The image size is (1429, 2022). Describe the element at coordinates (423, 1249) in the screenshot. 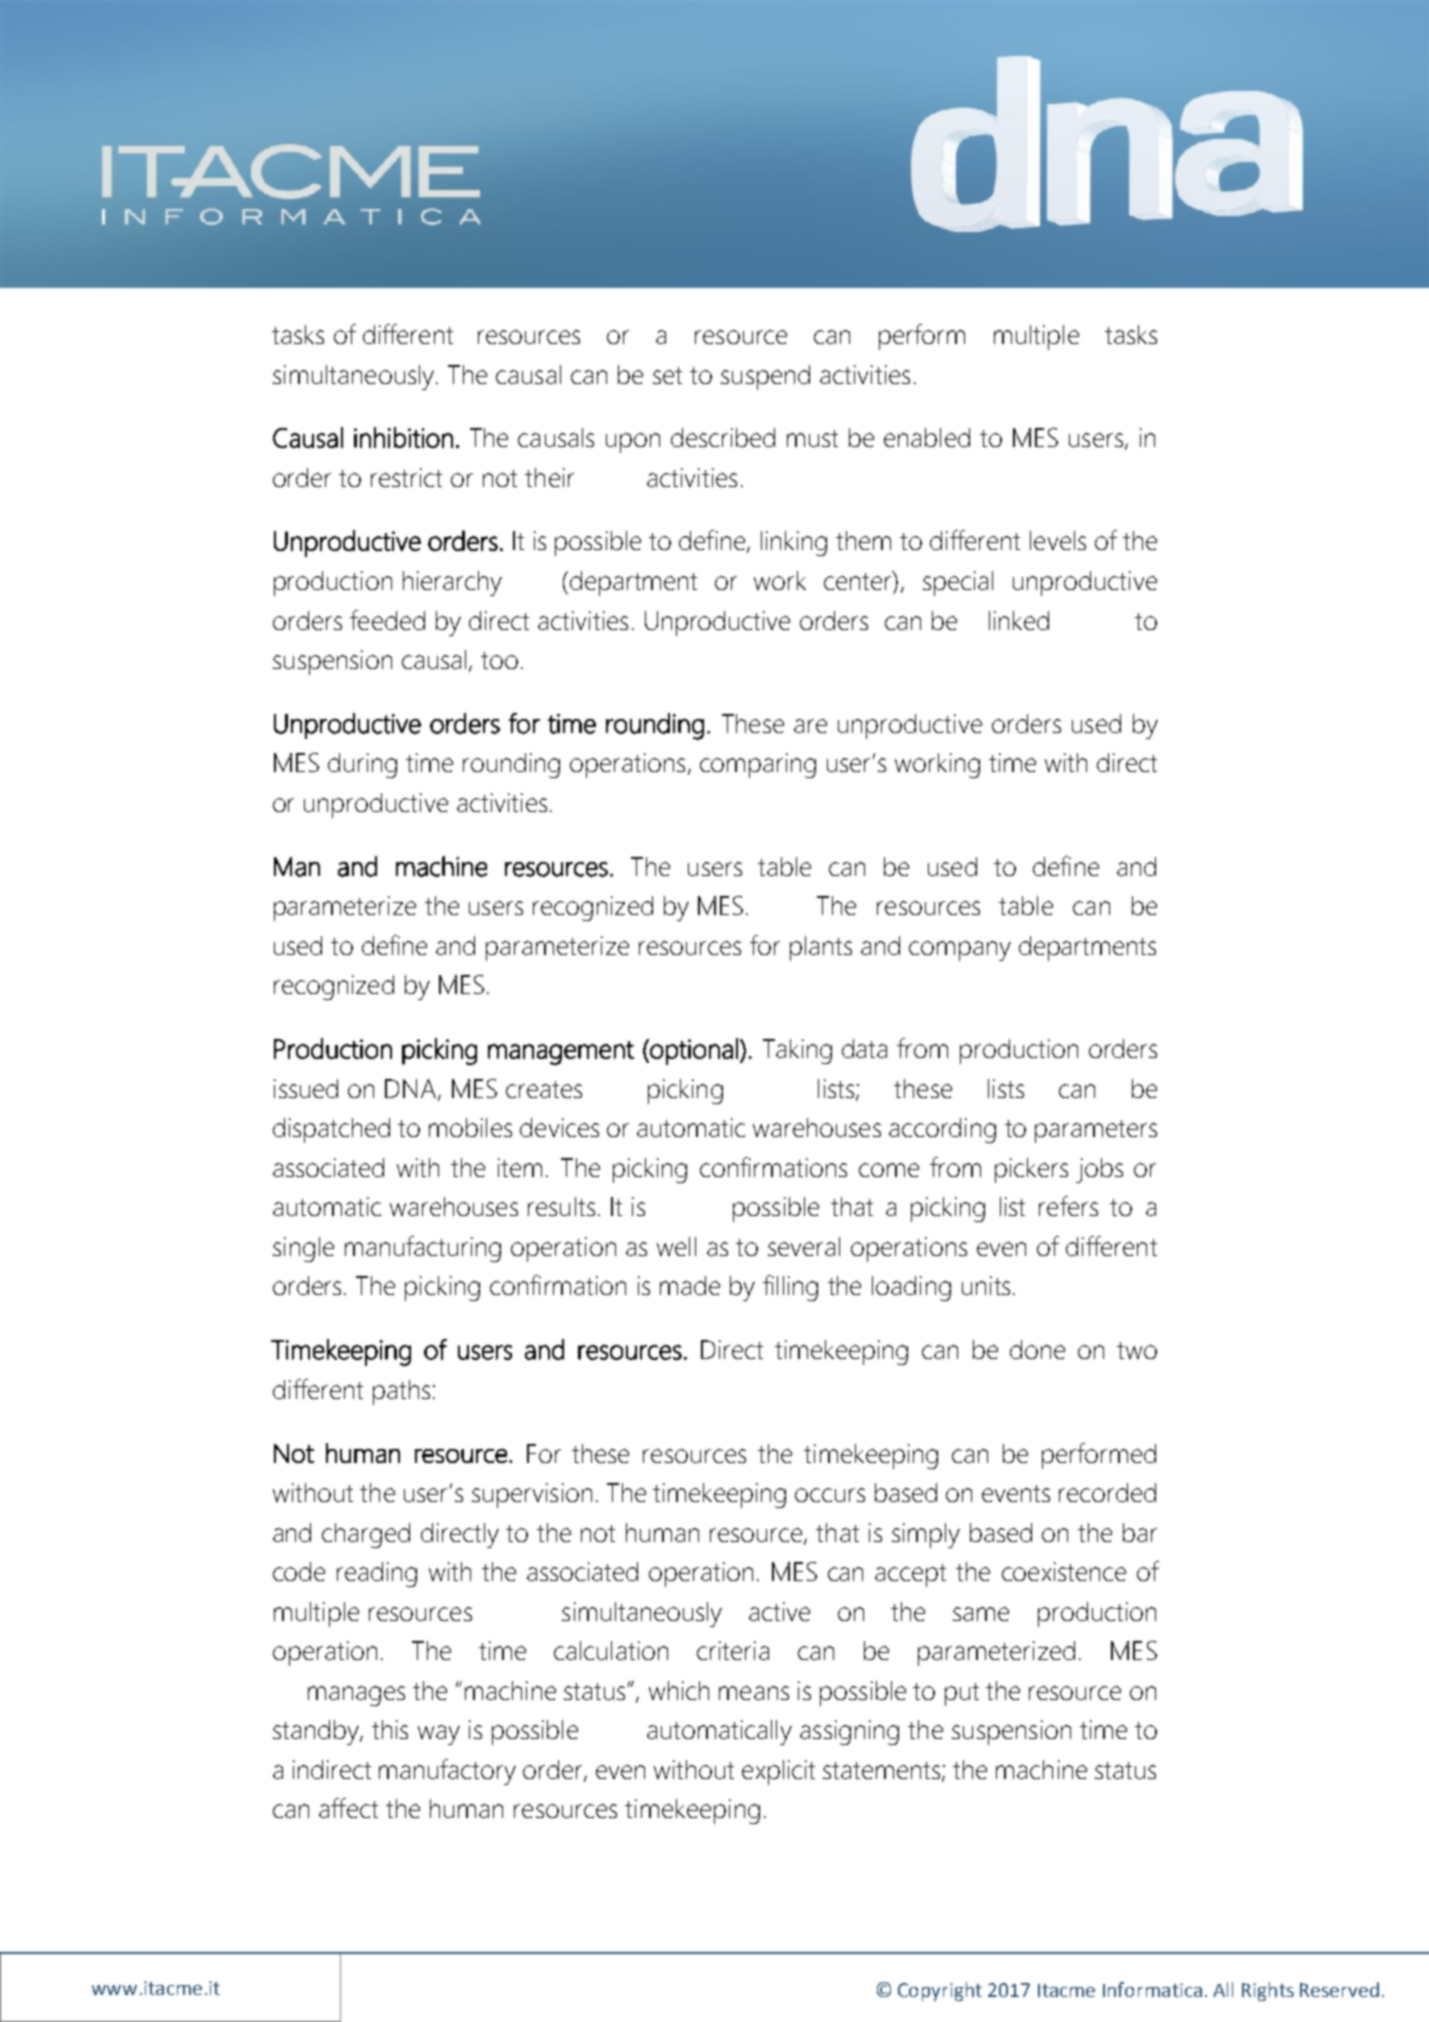

I see `manufacturing` at that location.
